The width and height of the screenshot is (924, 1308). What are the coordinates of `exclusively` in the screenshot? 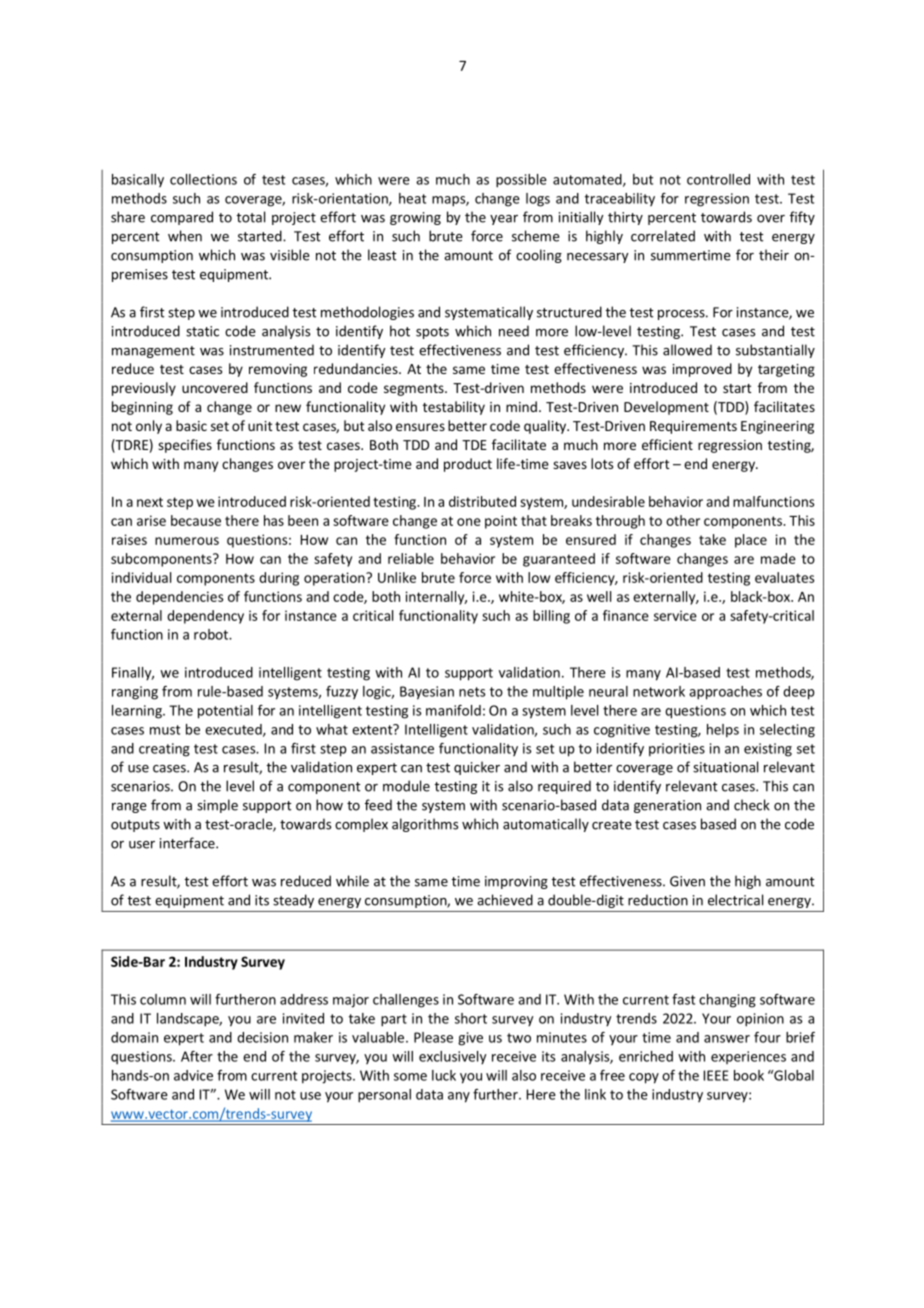 It's located at (452, 1058).
